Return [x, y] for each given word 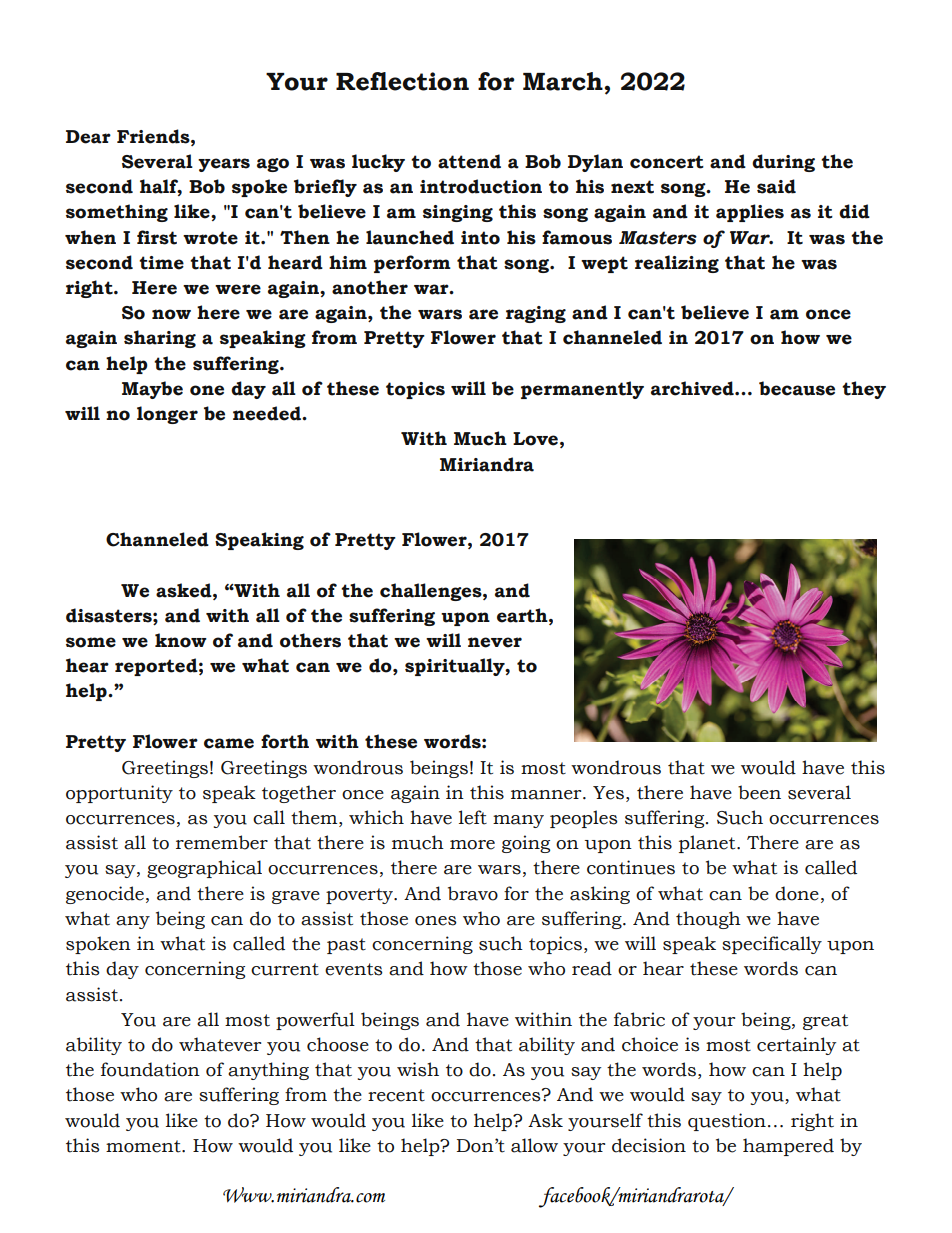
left [473, 817]
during [783, 163]
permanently [582, 390]
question [727, 1122]
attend [469, 161]
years [224, 165]
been [759, 792]
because [797, 388]
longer [167, 415]
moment [144, 1146]
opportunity [119, 794]
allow [534, 1145]
